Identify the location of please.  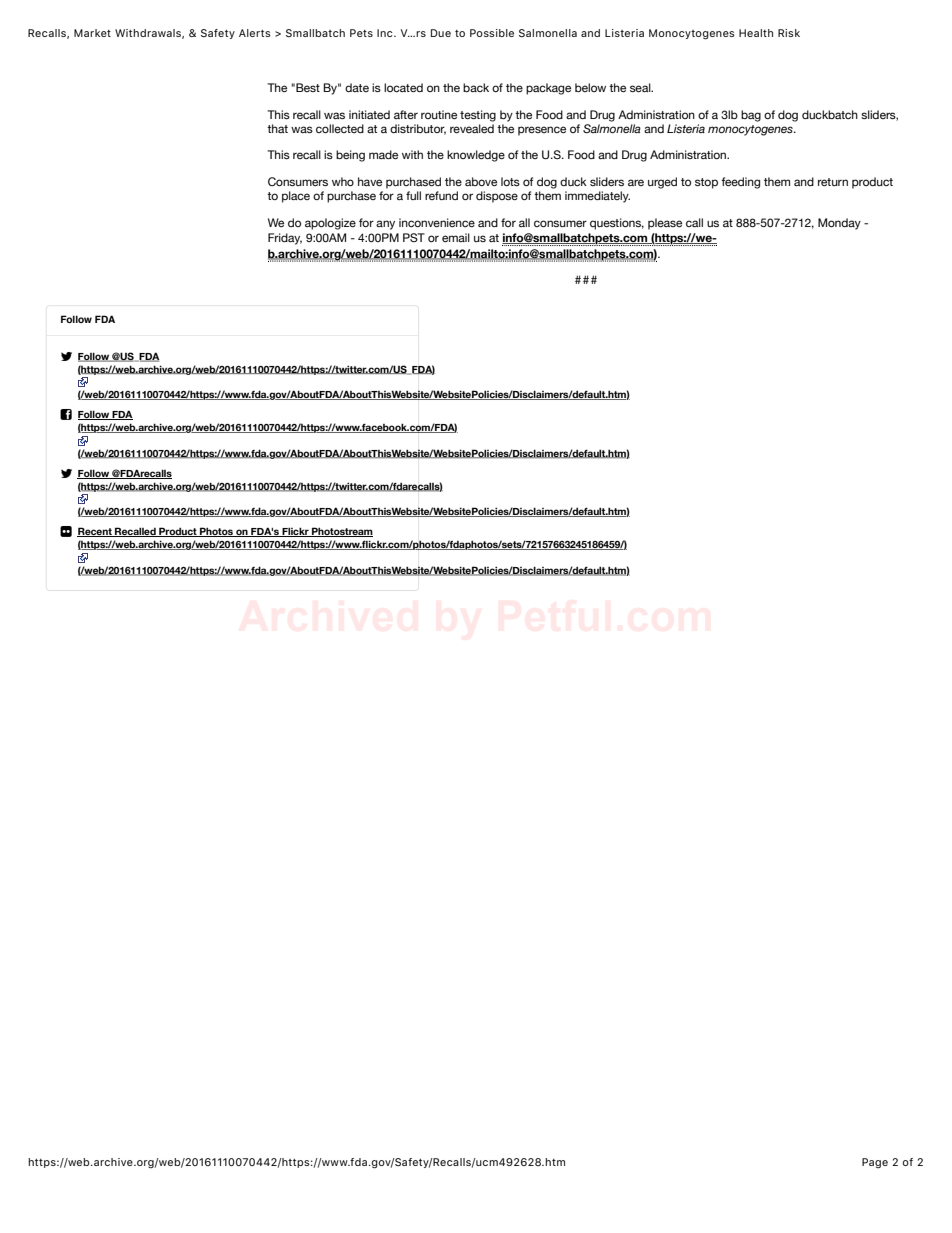
(665, 224).
